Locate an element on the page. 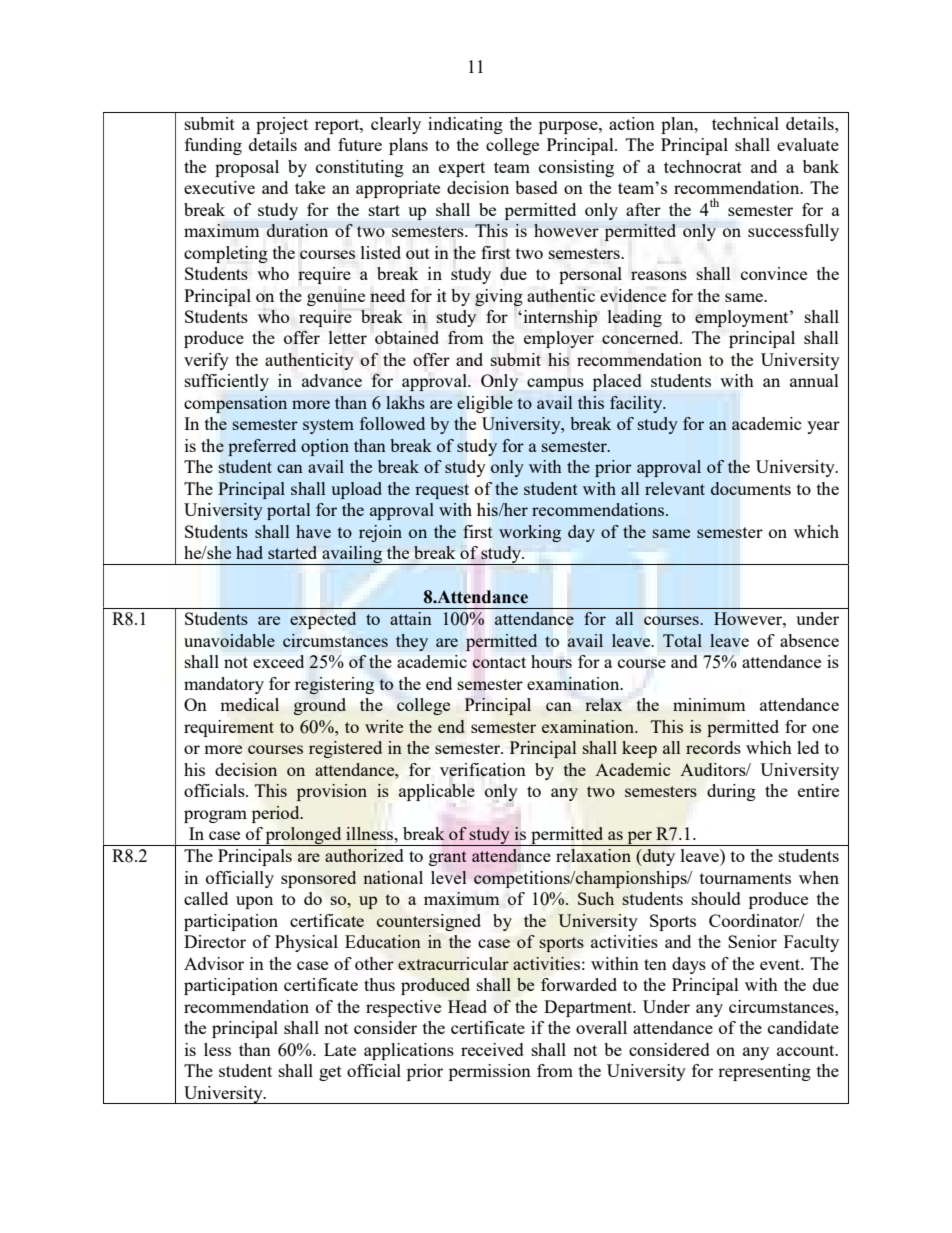 This document has height=1233, width=952. representing is located at coordinates (764, 1072).
